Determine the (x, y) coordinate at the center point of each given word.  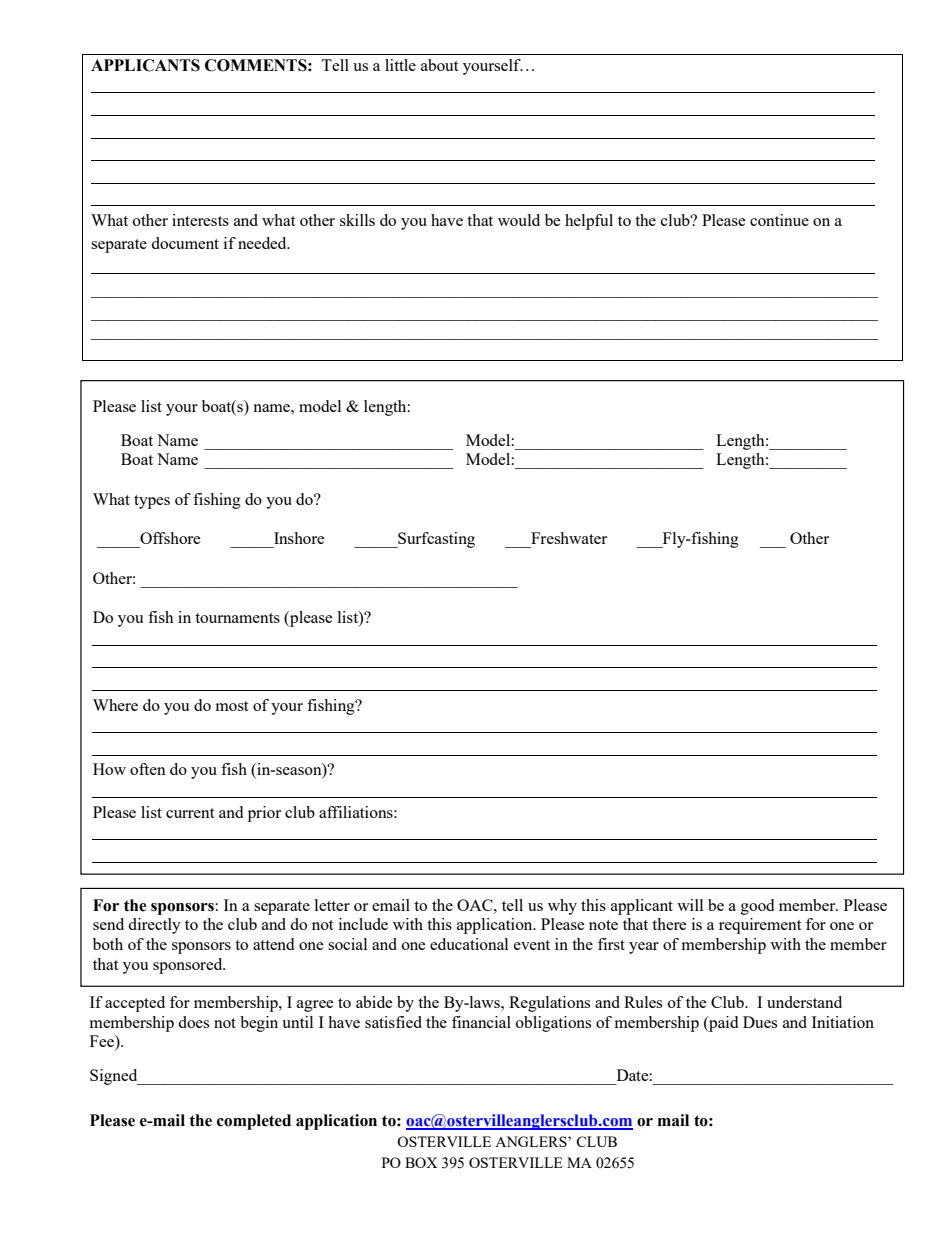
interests (200, 220)
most (232, 706)
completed (254, 1122)
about (439, 65)
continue (779, 220)
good (757, 907)
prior (264, 814)
